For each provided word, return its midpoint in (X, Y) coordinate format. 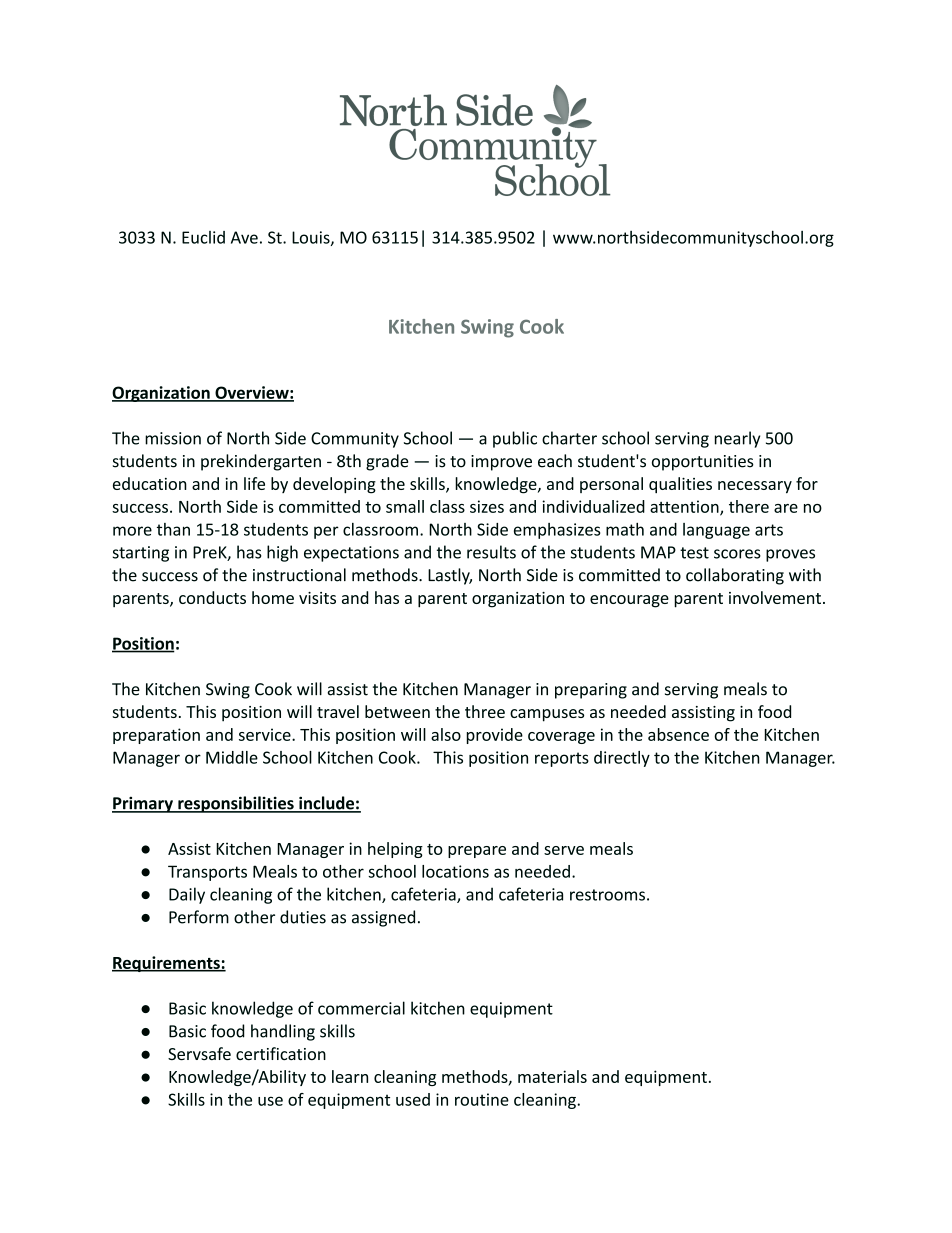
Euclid (203, 237)
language (716, 531)
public (515, 439)
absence (678, 734)
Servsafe (199, 1053)
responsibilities (236, 804)
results (491, 552)
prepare (477, 852)
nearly (737, 439)
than (173, 529)
